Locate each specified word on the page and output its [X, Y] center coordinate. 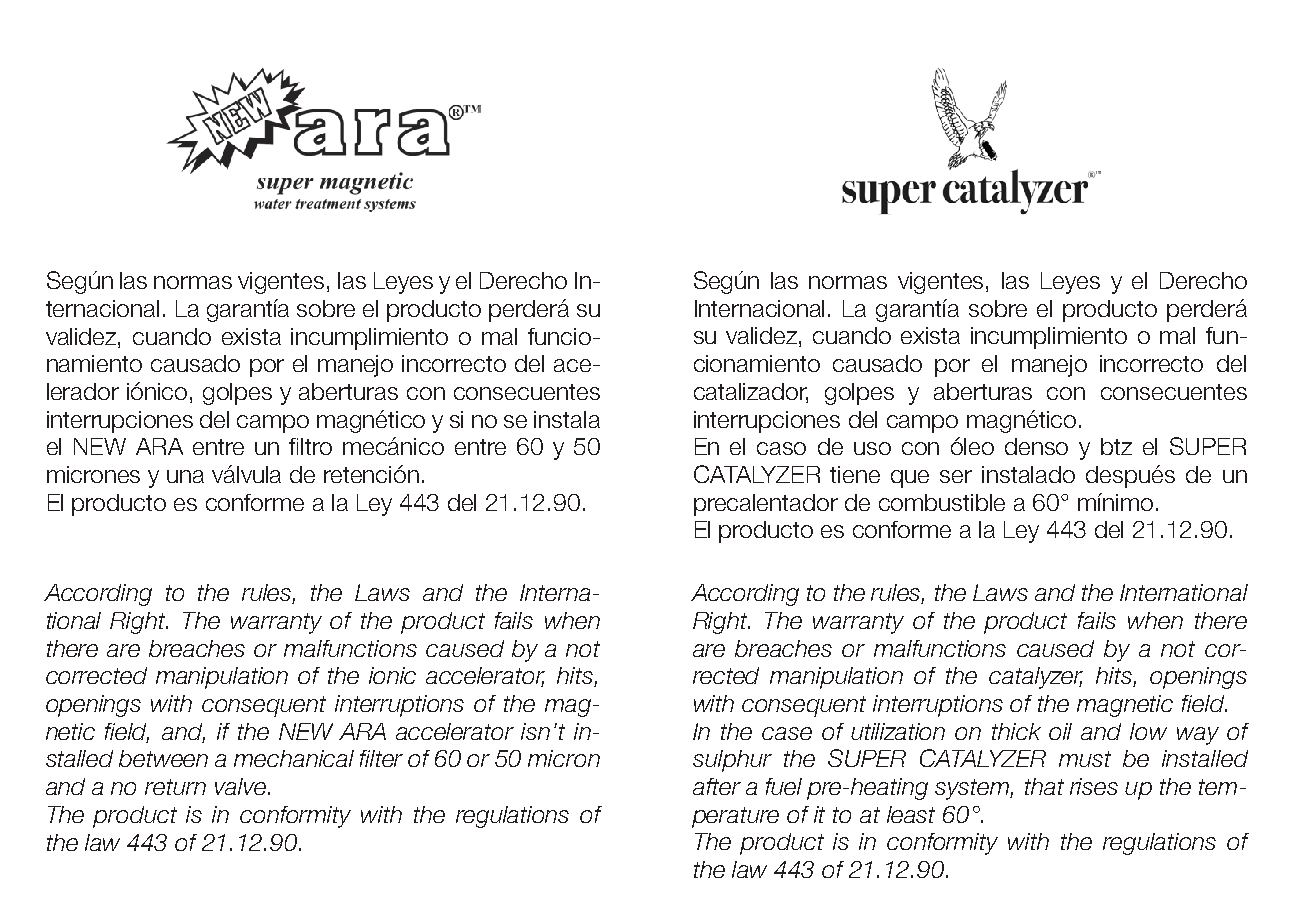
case [787, 733]
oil [1060, 731]
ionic [392, 675]
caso [781, 448]
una [185, 476]
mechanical [294, 758]
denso [1036, 446]
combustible [942, 502]
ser [956, 476]
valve [242, 786]
